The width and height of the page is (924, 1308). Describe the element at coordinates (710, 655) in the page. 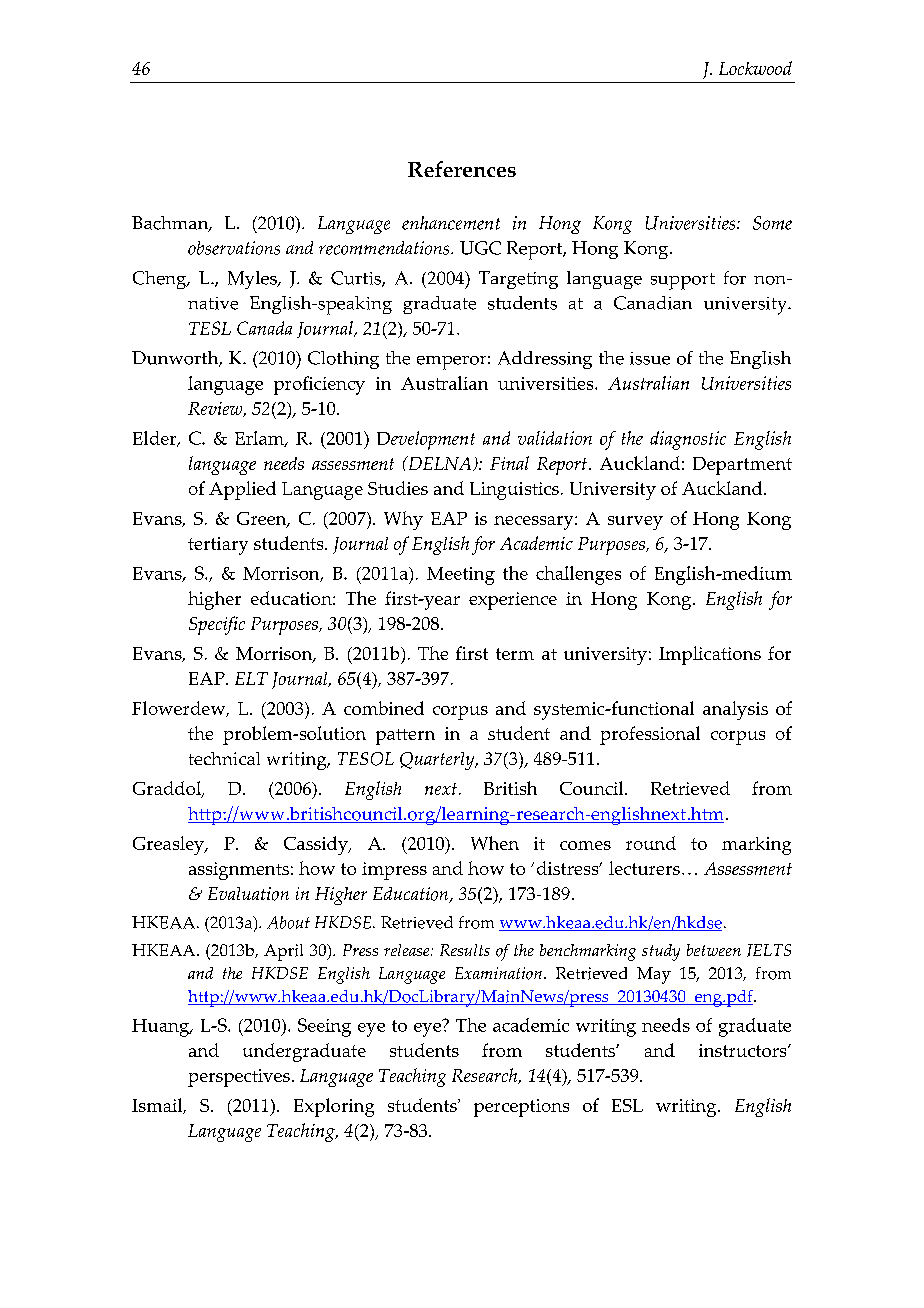

I see `Implications` at that location.
